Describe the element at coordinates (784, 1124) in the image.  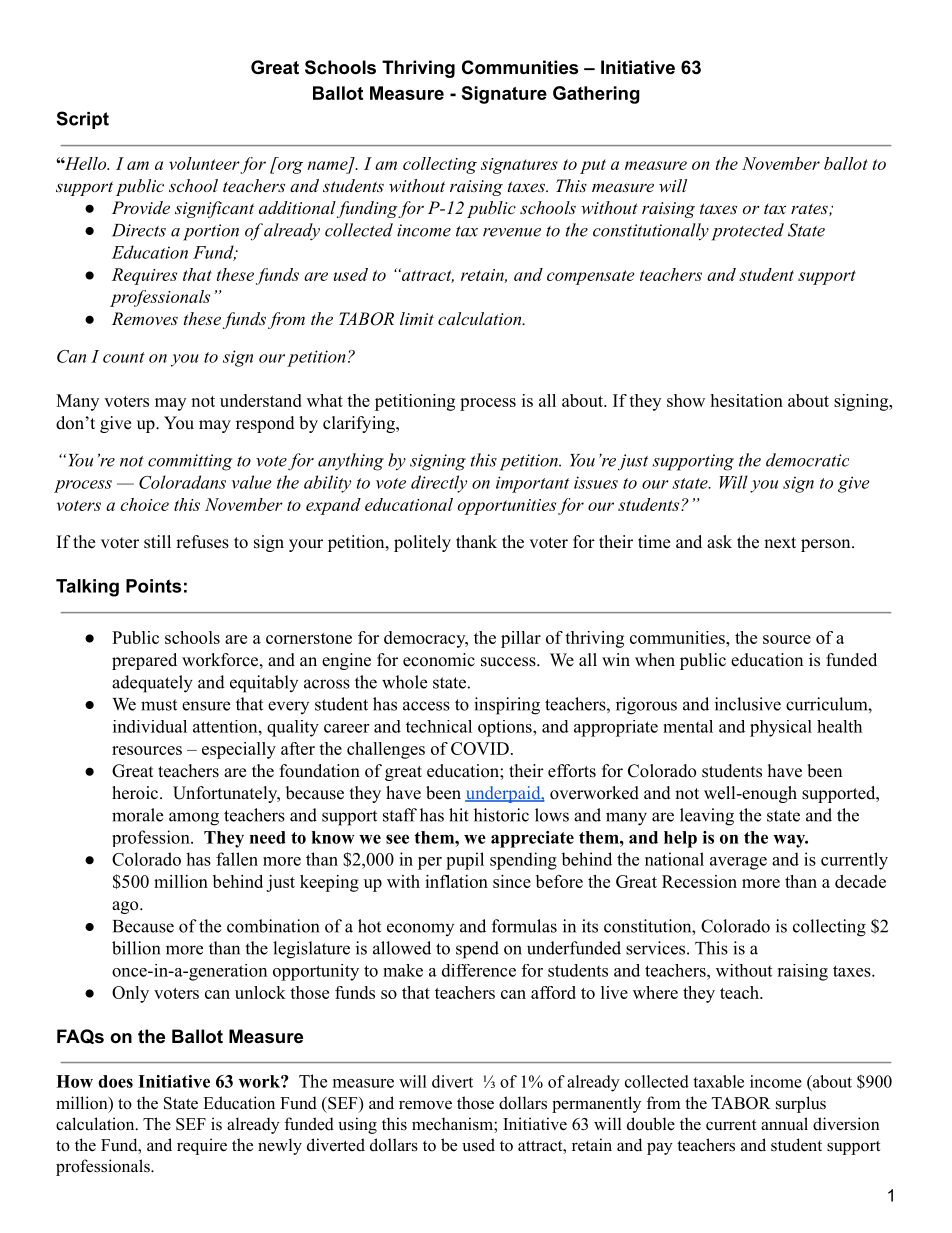
I see `annual` at that location.
